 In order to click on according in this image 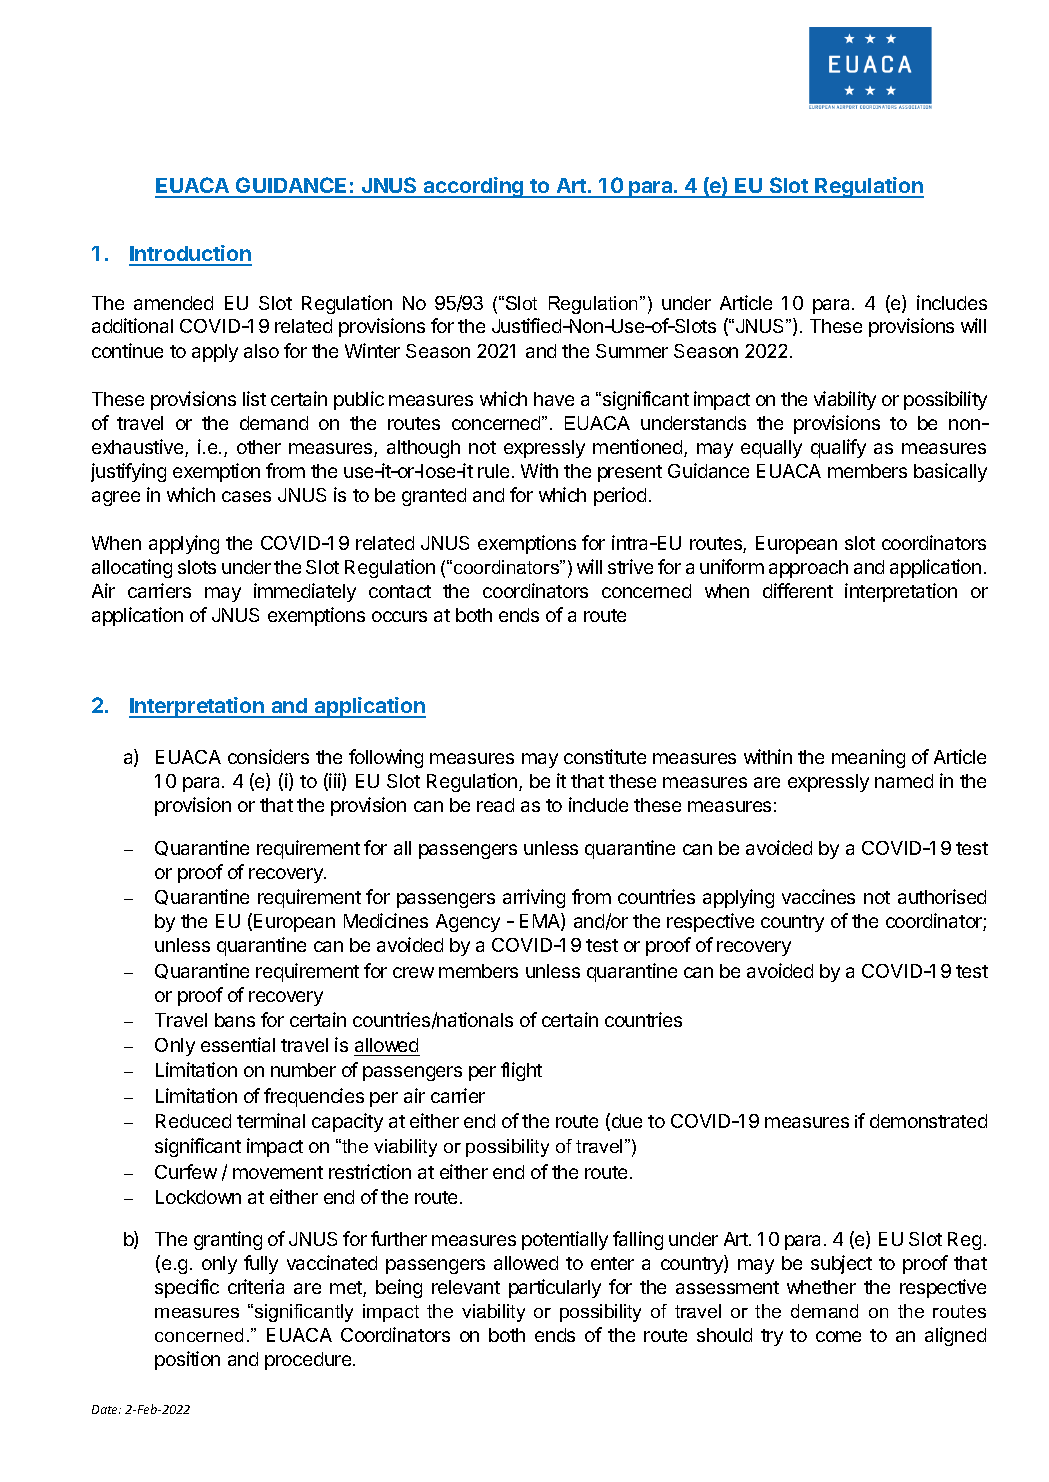, I will do `click(474, 187)`.
